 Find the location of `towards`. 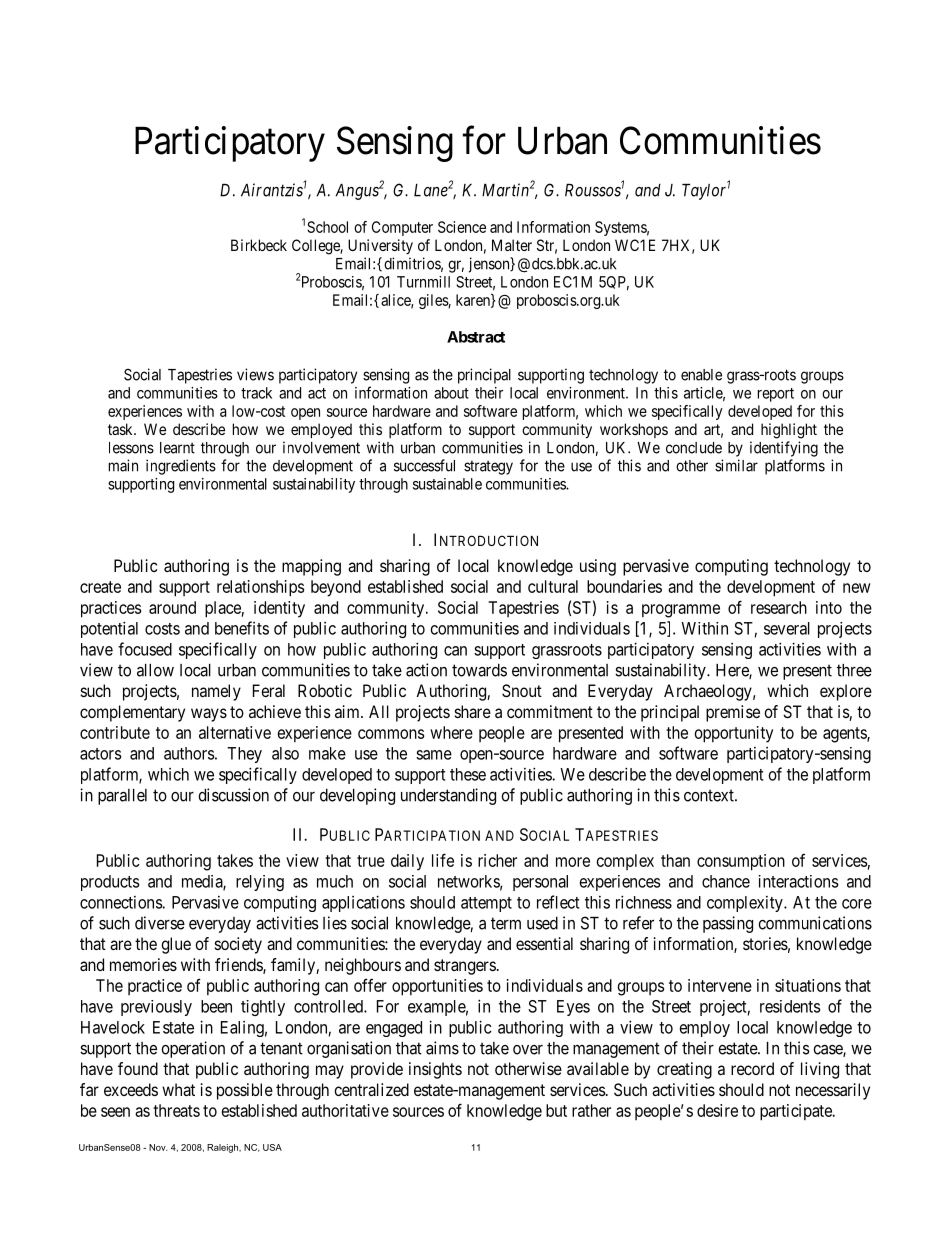

towards is located at coordinates (479, 670).
